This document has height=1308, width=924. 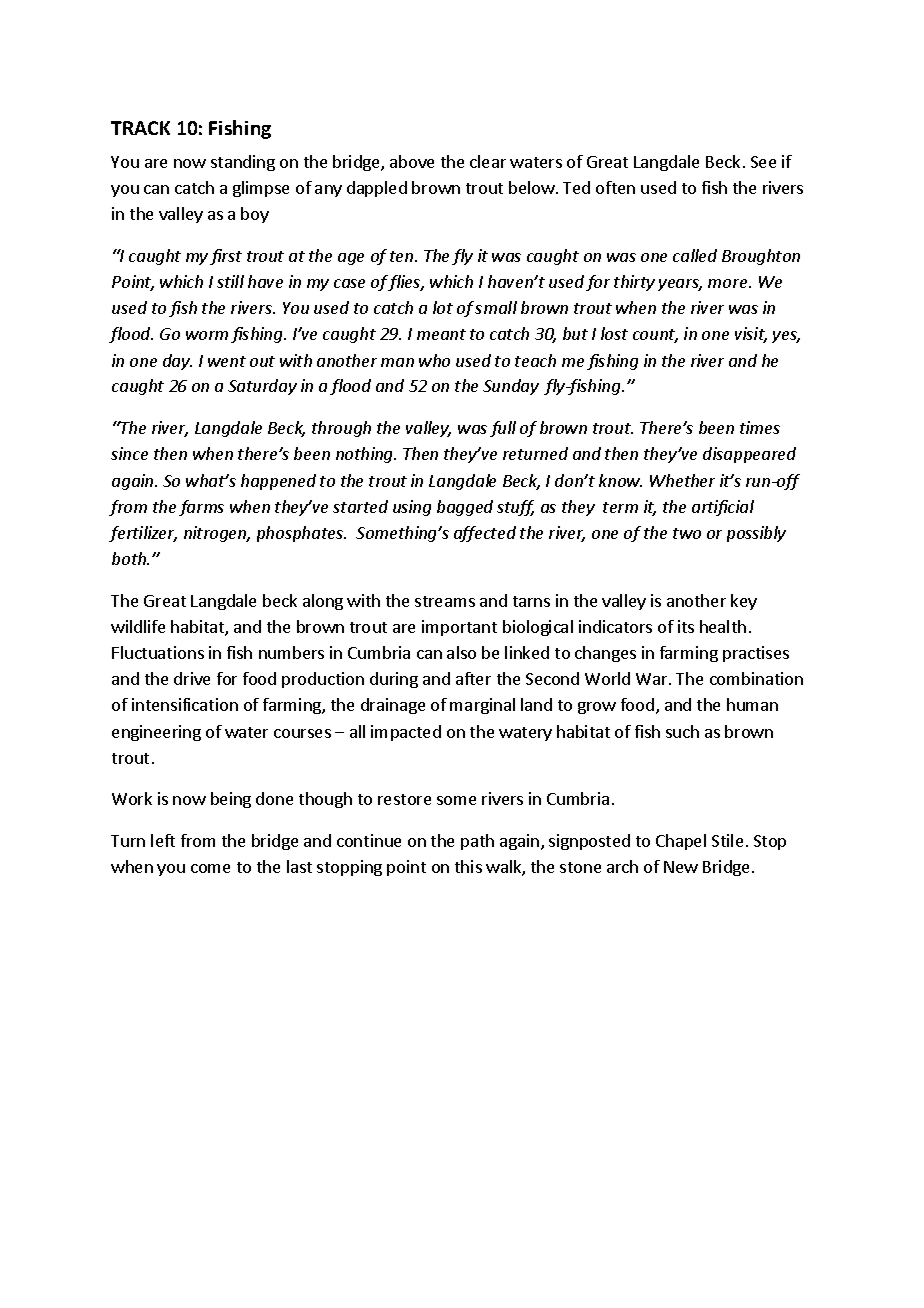 I want to click on come, so click(x=210, y=868).
